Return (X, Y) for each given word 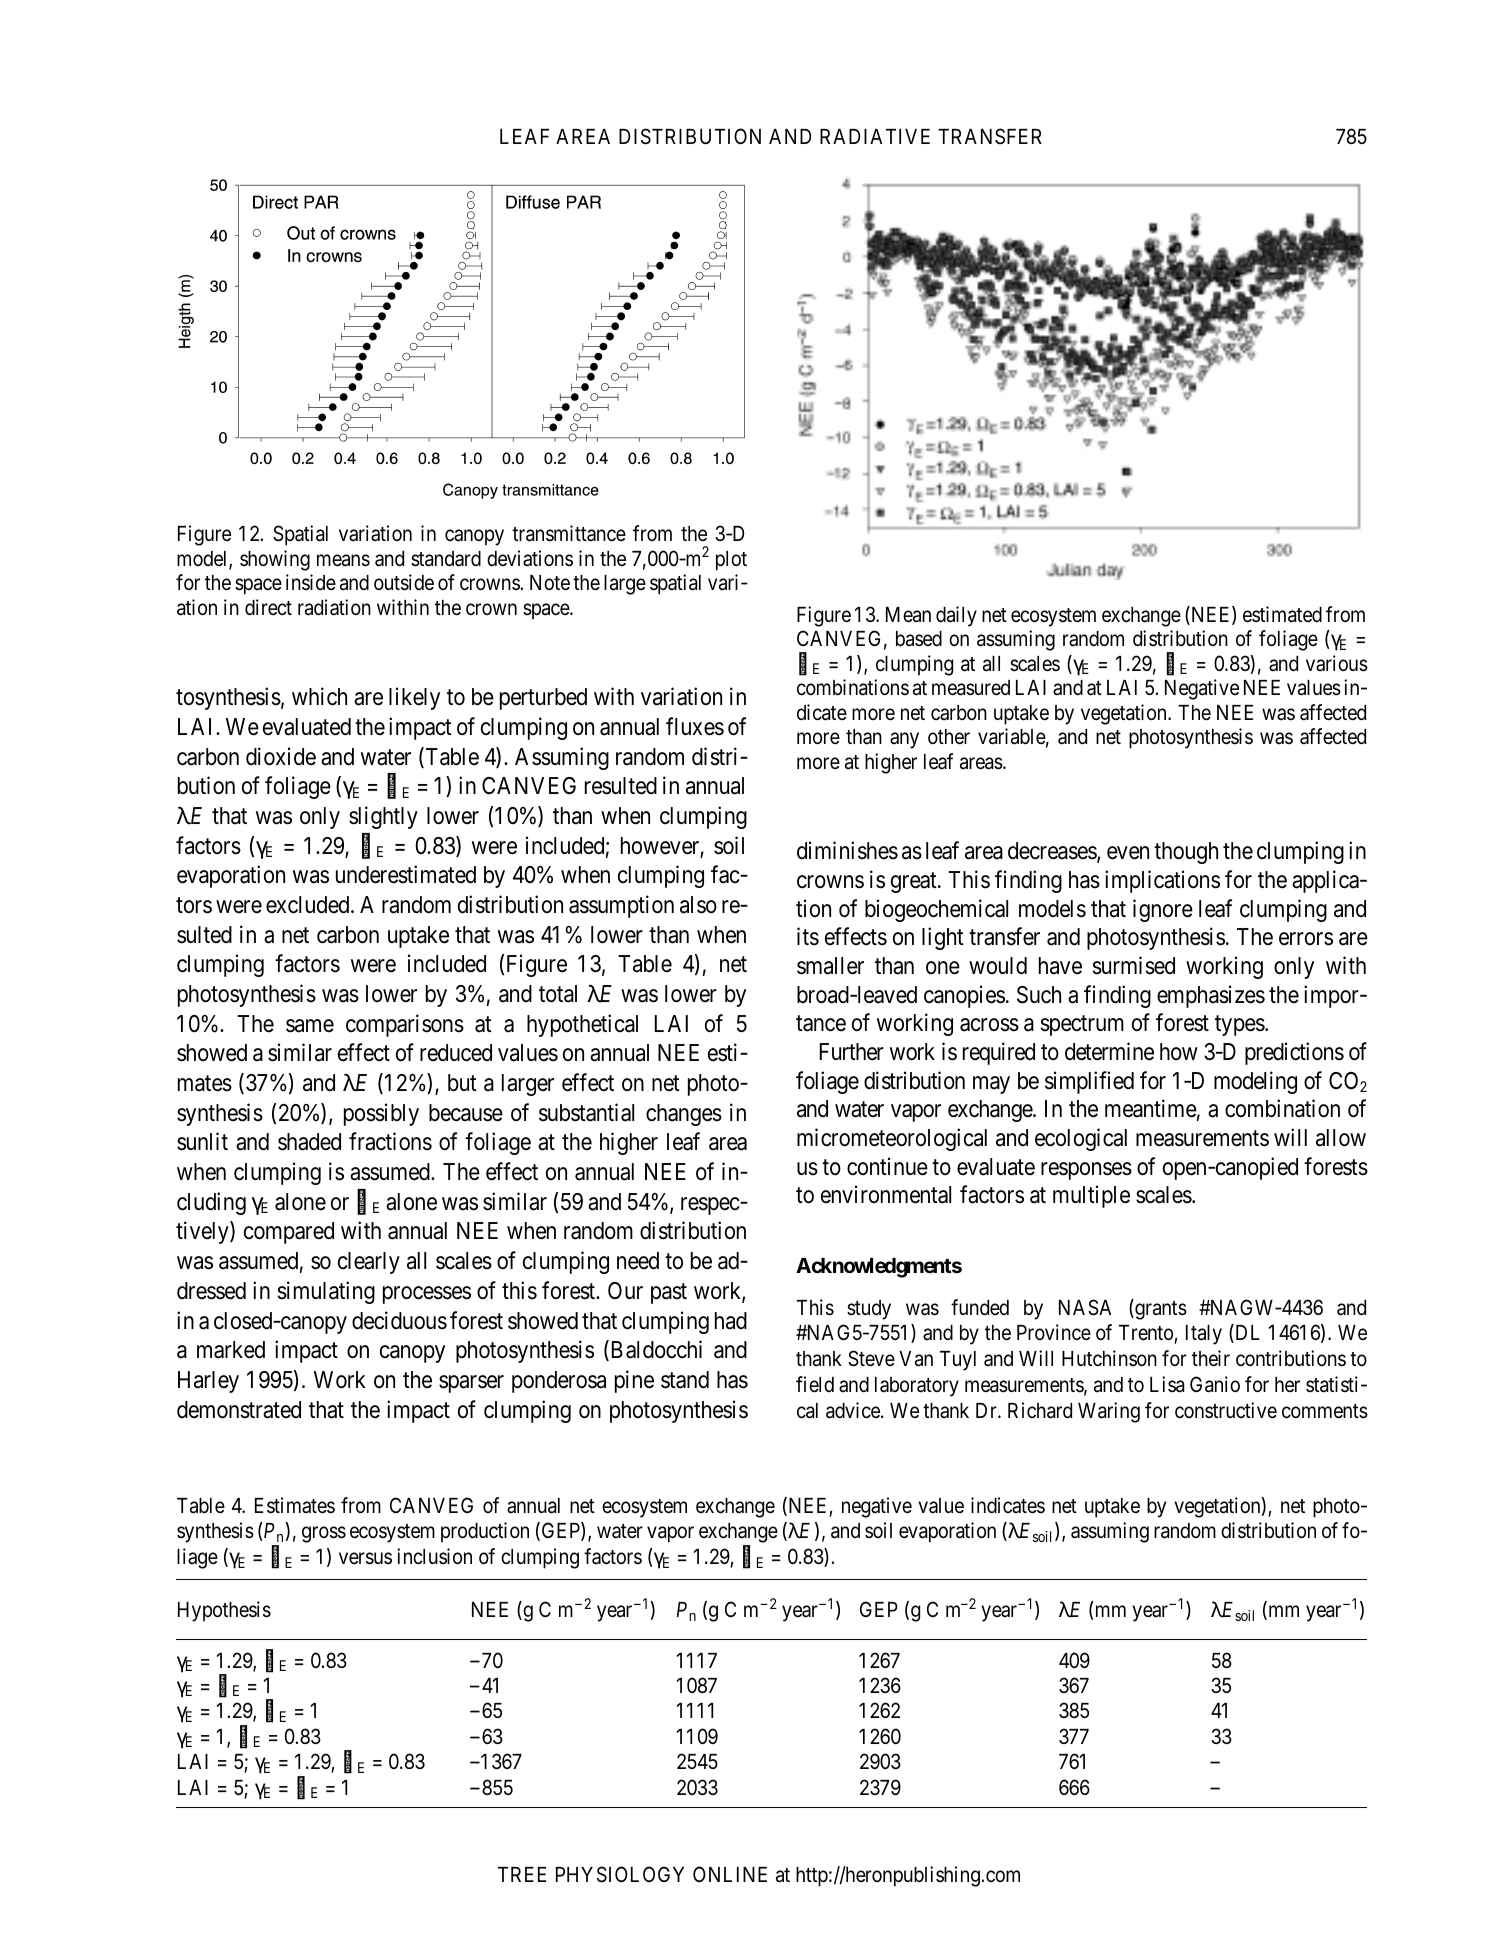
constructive (1226, 1410)
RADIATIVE (875, 136)
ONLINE (730, 1874)
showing (275, 560)
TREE (522, 1874)
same (310, 1026)
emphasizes (1211, 996)
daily (956, 616)
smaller (830, 966)
